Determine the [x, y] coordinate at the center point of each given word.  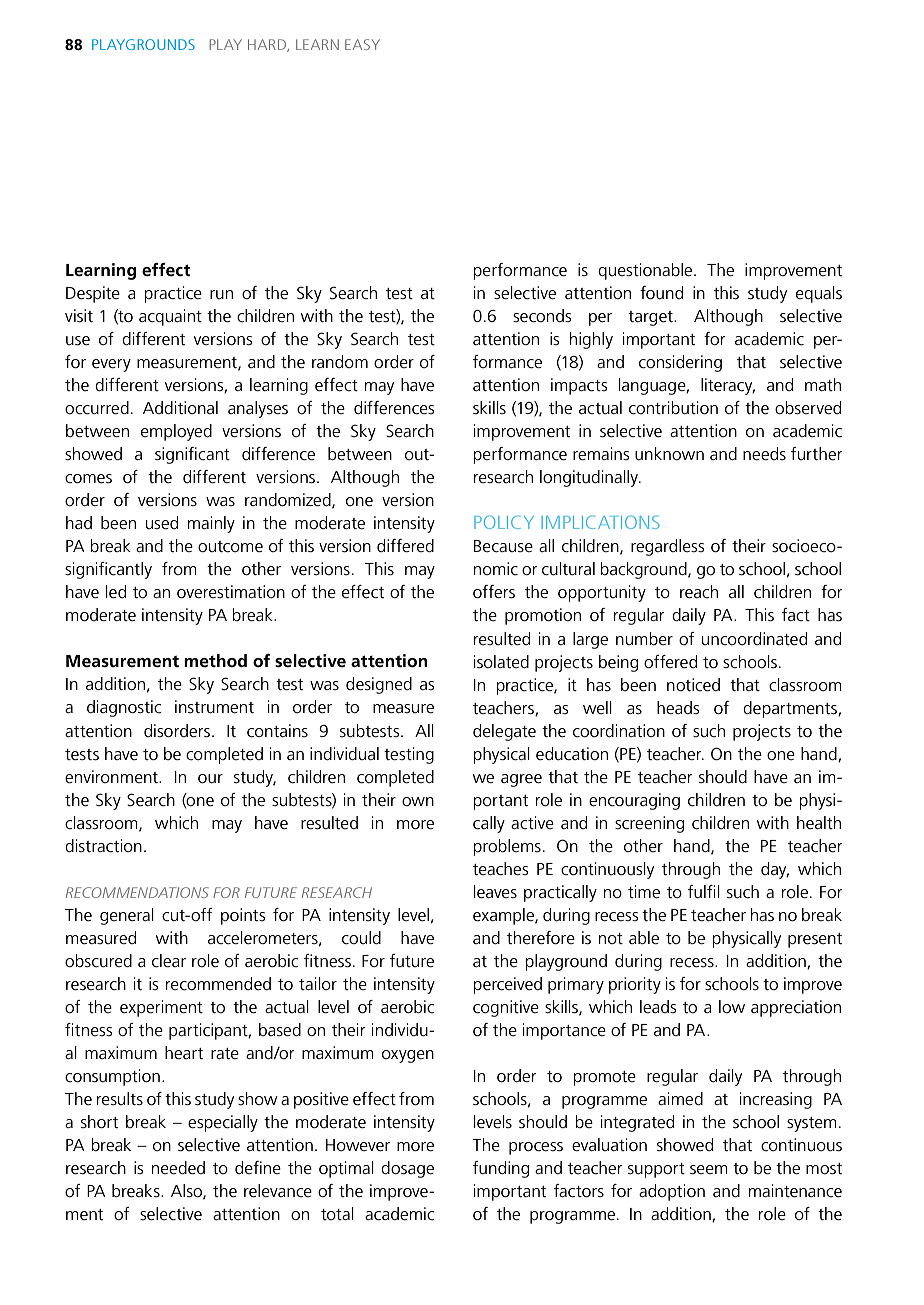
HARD [268, 45]
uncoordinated [754, 639]
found [661, 293]
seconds [542, 316]
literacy [728, 386]
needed [178, 1168]
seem [709, 1170]
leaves [495, 892]
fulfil [704, 892]
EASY [362, 44]
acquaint [170, 317]
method [215, 661]
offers [494, 592]
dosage [407, 1169]
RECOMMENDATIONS [137, 892]
